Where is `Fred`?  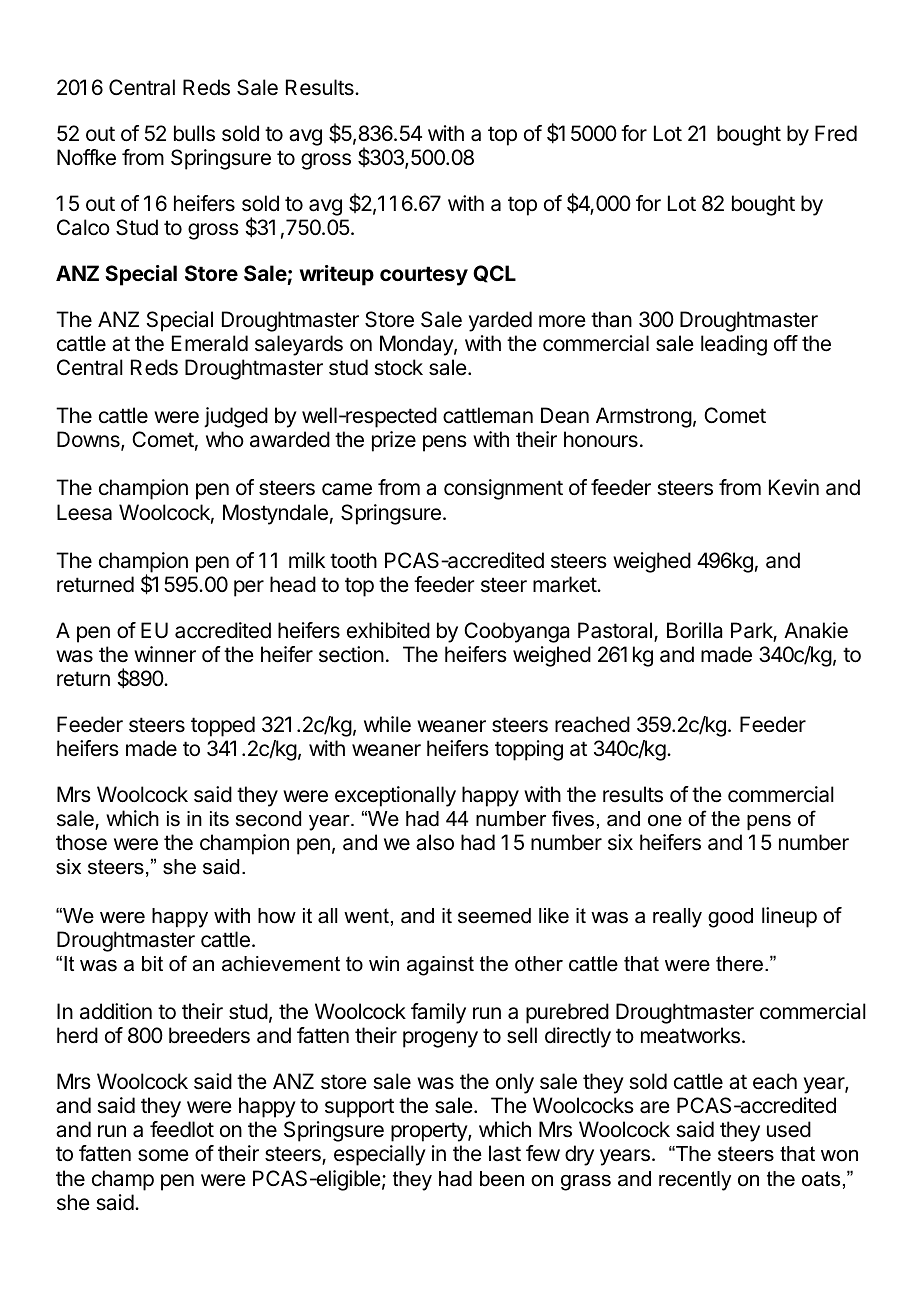
Fred is located at coordinates (836, 133).
